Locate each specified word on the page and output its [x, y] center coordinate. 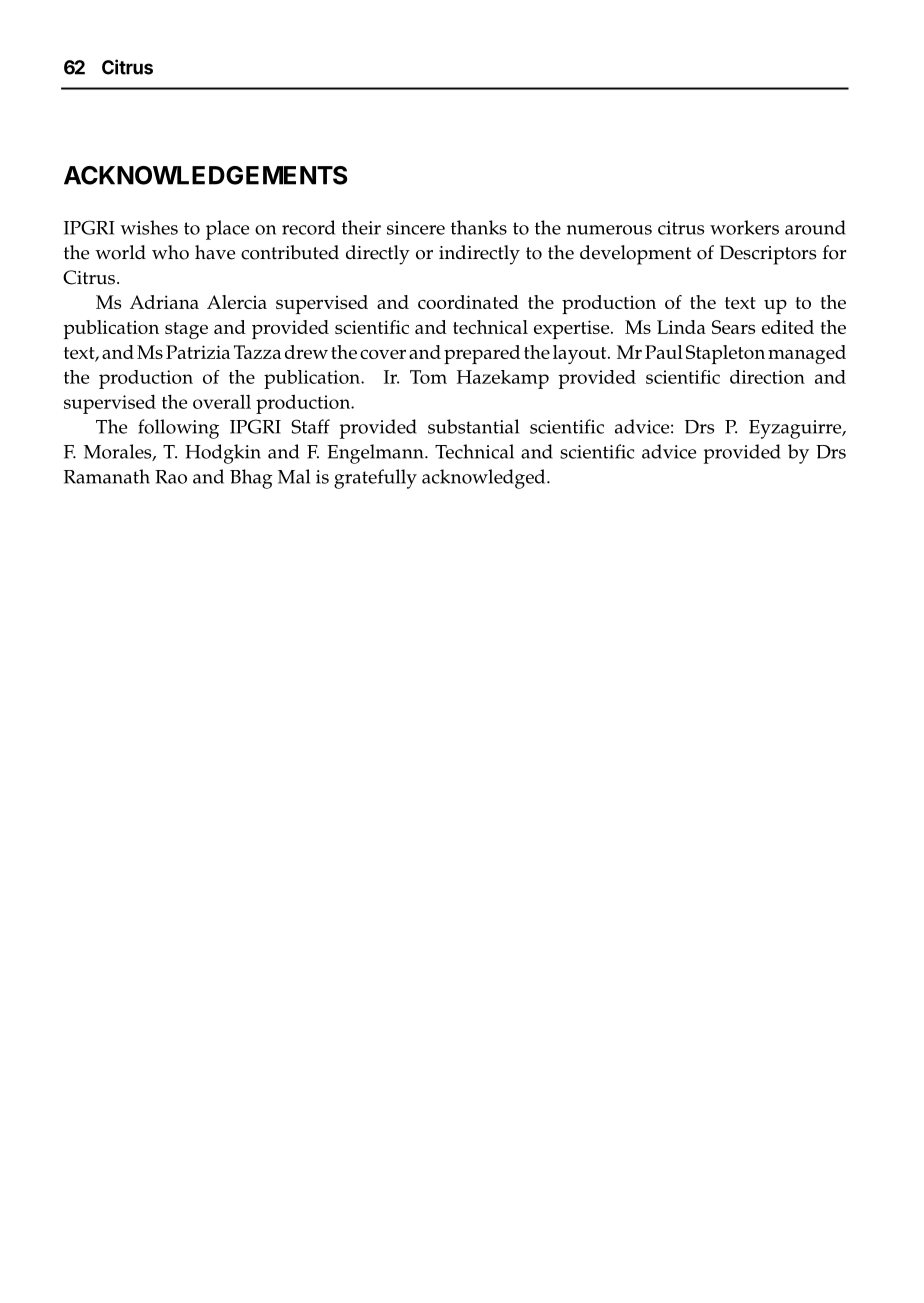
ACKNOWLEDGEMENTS [205, 175]
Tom [428, 377]
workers [744, 227]
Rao [171, 477]
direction [767, 377]
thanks [479, 227]
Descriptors [768, 255]
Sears [733, 327]
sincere [416, 228]
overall [222, 401]
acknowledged [485, 479]
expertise [573, 329]
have [215, 252]
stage [186, 330]
